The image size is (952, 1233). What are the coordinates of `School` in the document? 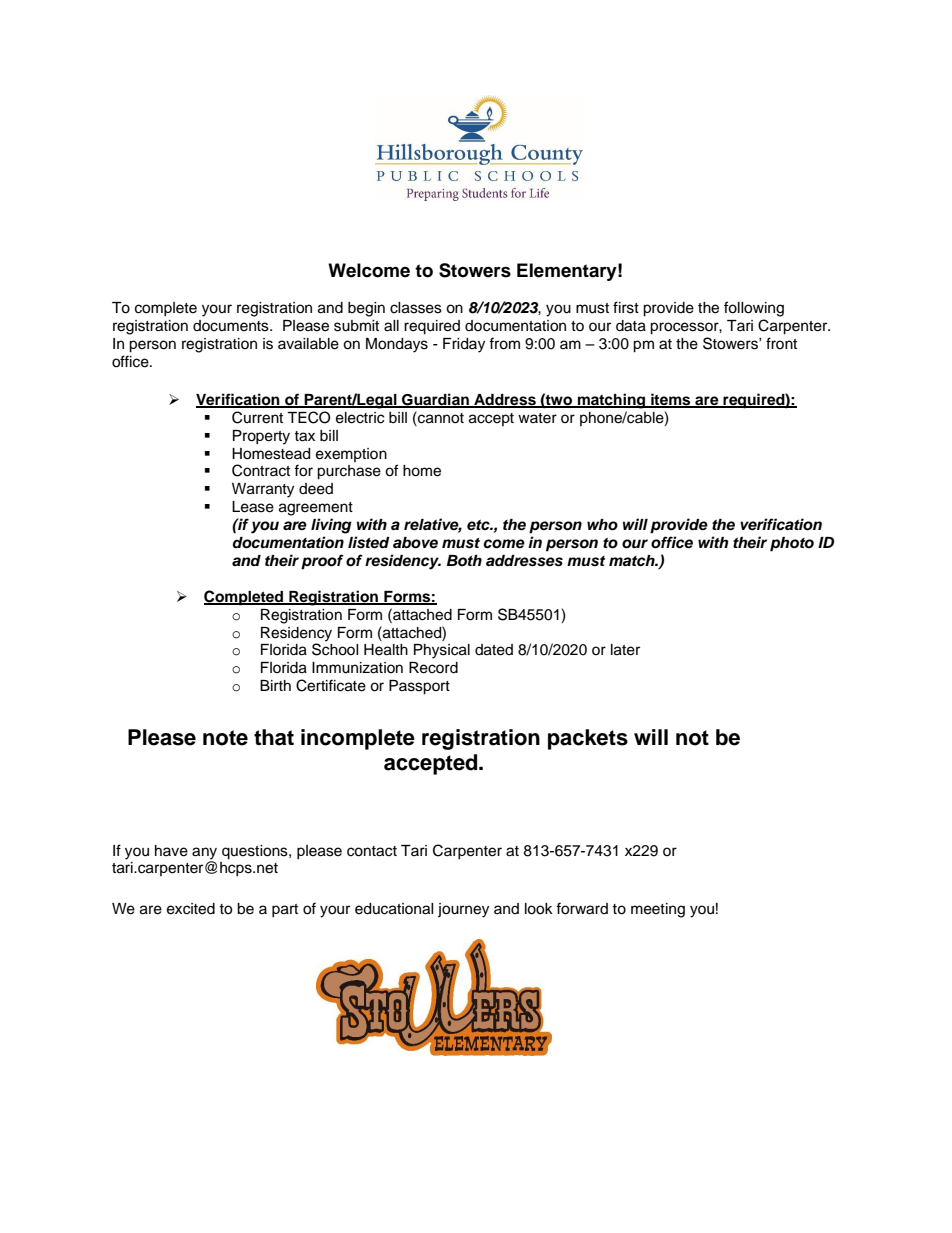 It's located at (335, 649).
